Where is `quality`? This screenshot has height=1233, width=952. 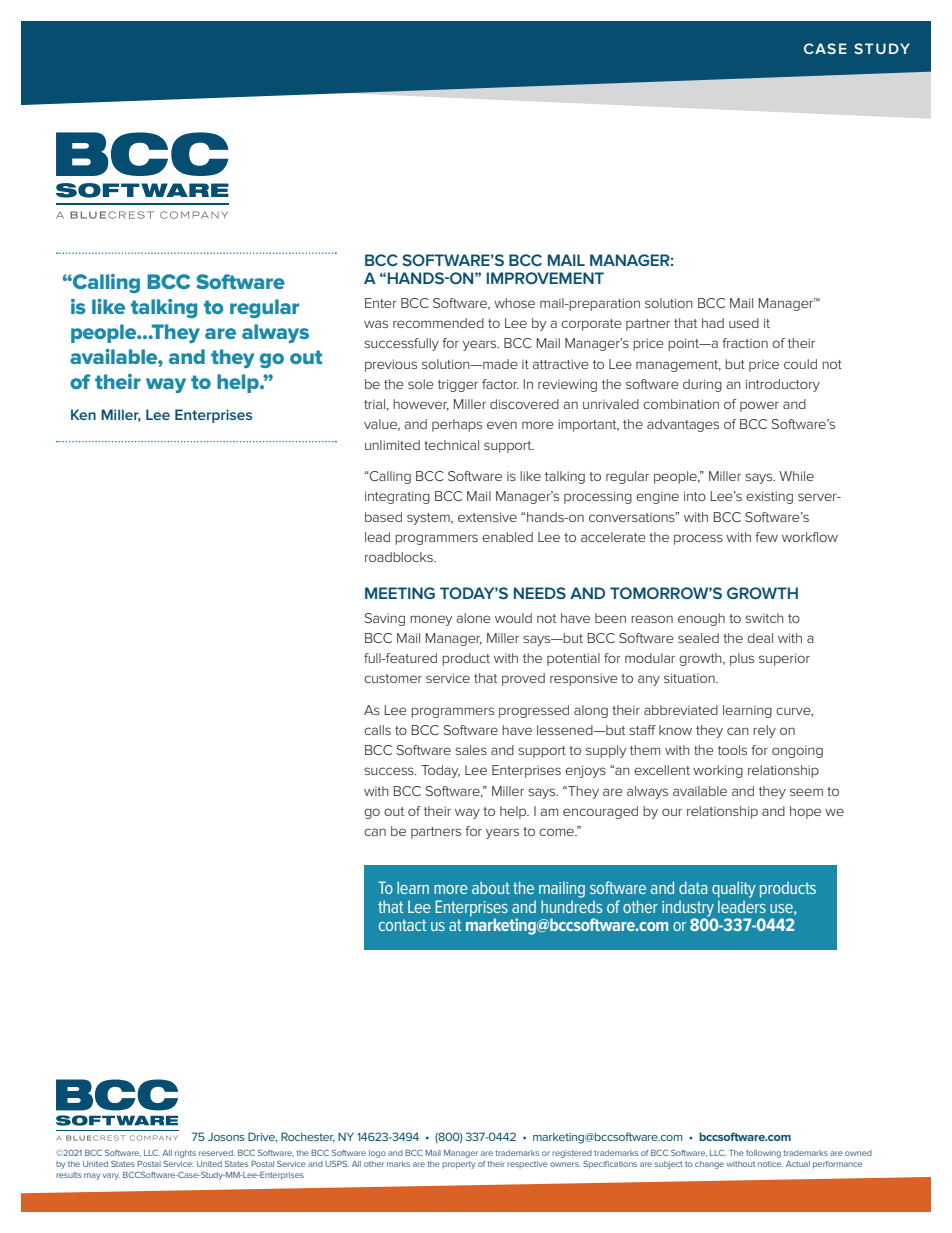
quality is located at coordinates (734, 889).
